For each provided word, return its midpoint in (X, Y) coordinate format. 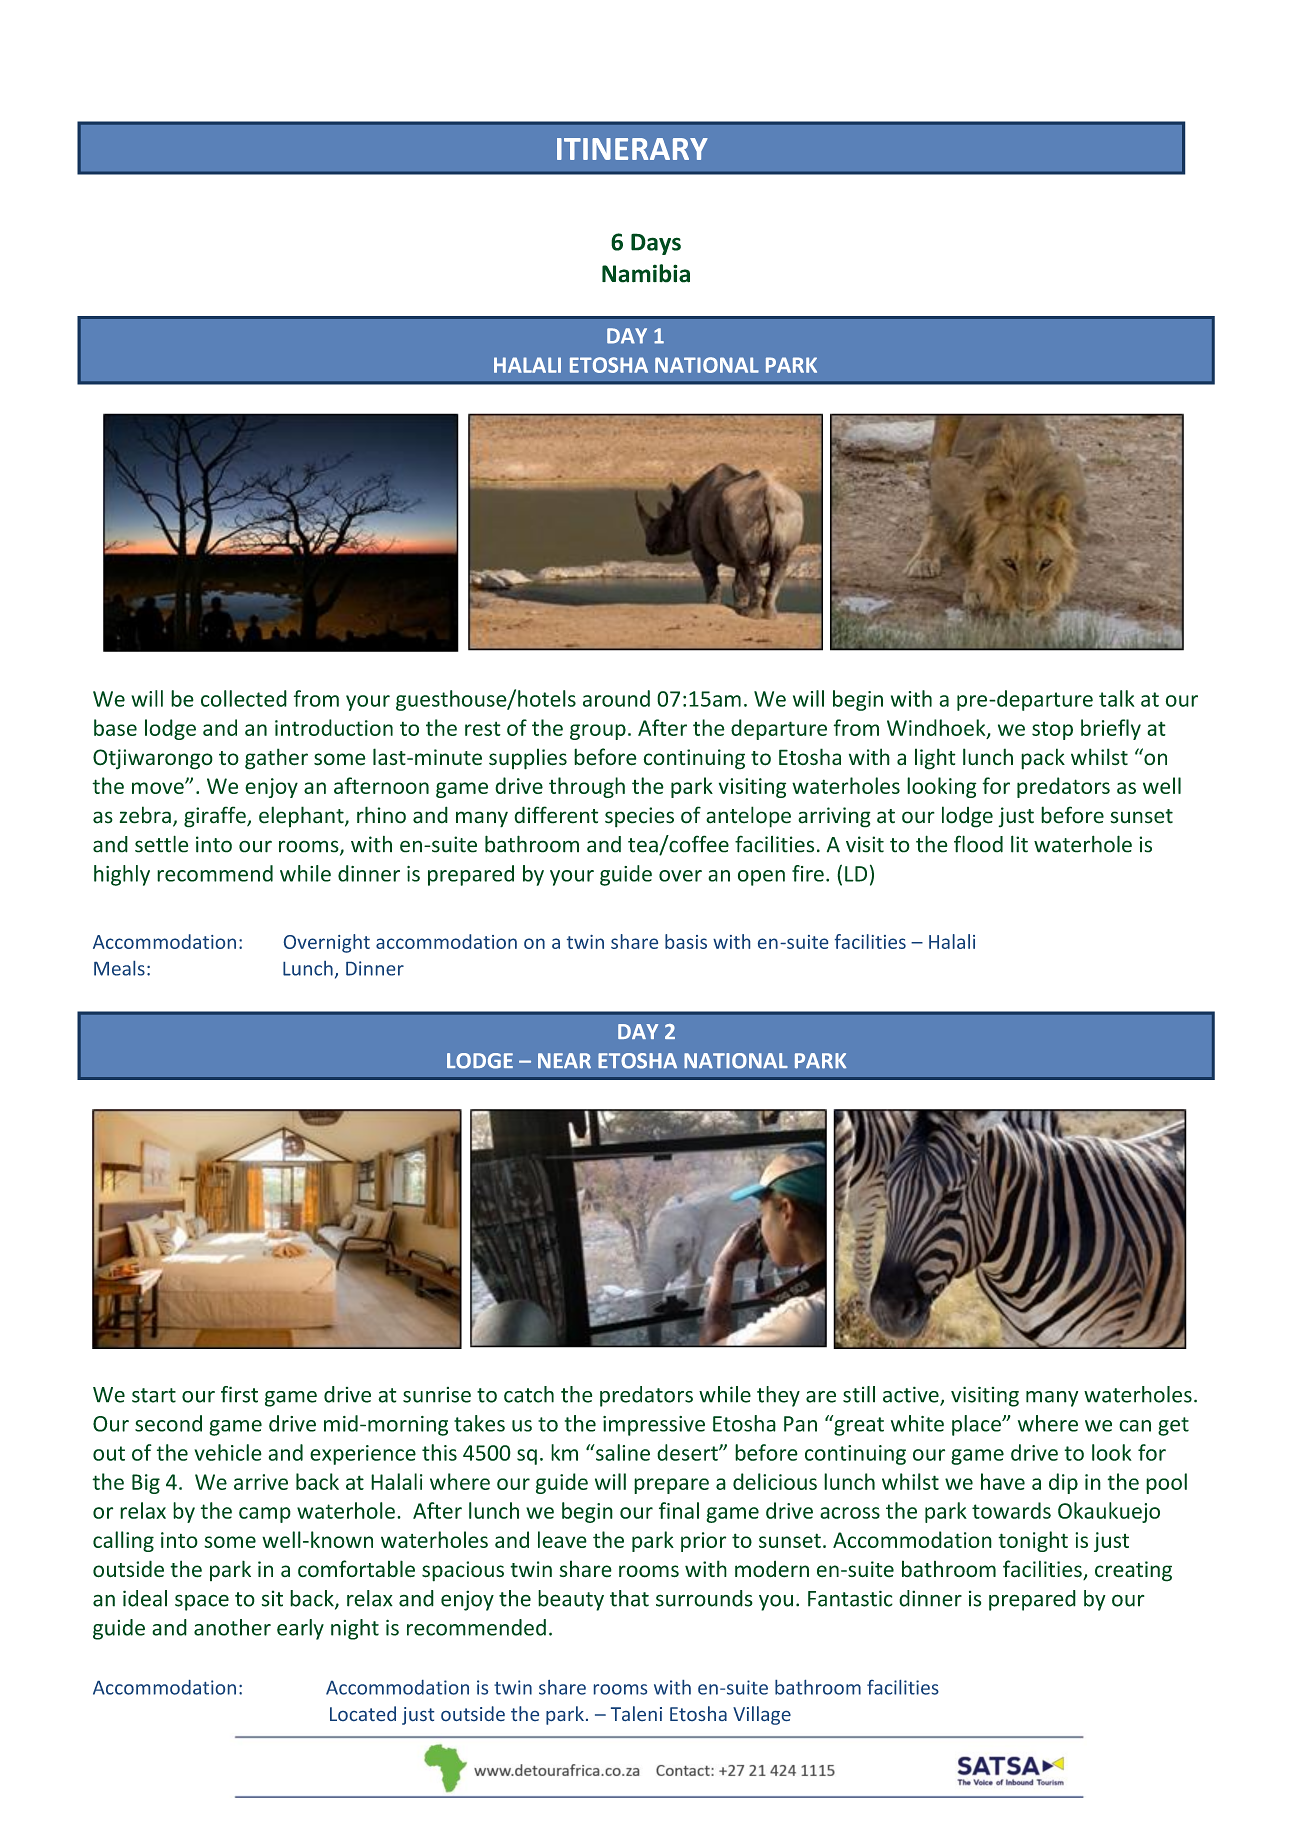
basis (686, 941)
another (232, 1627)
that (629, 1598)
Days (656, 244)
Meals (119, 968)
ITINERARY (632, 149)
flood (978, 844)
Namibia (646, 273)
